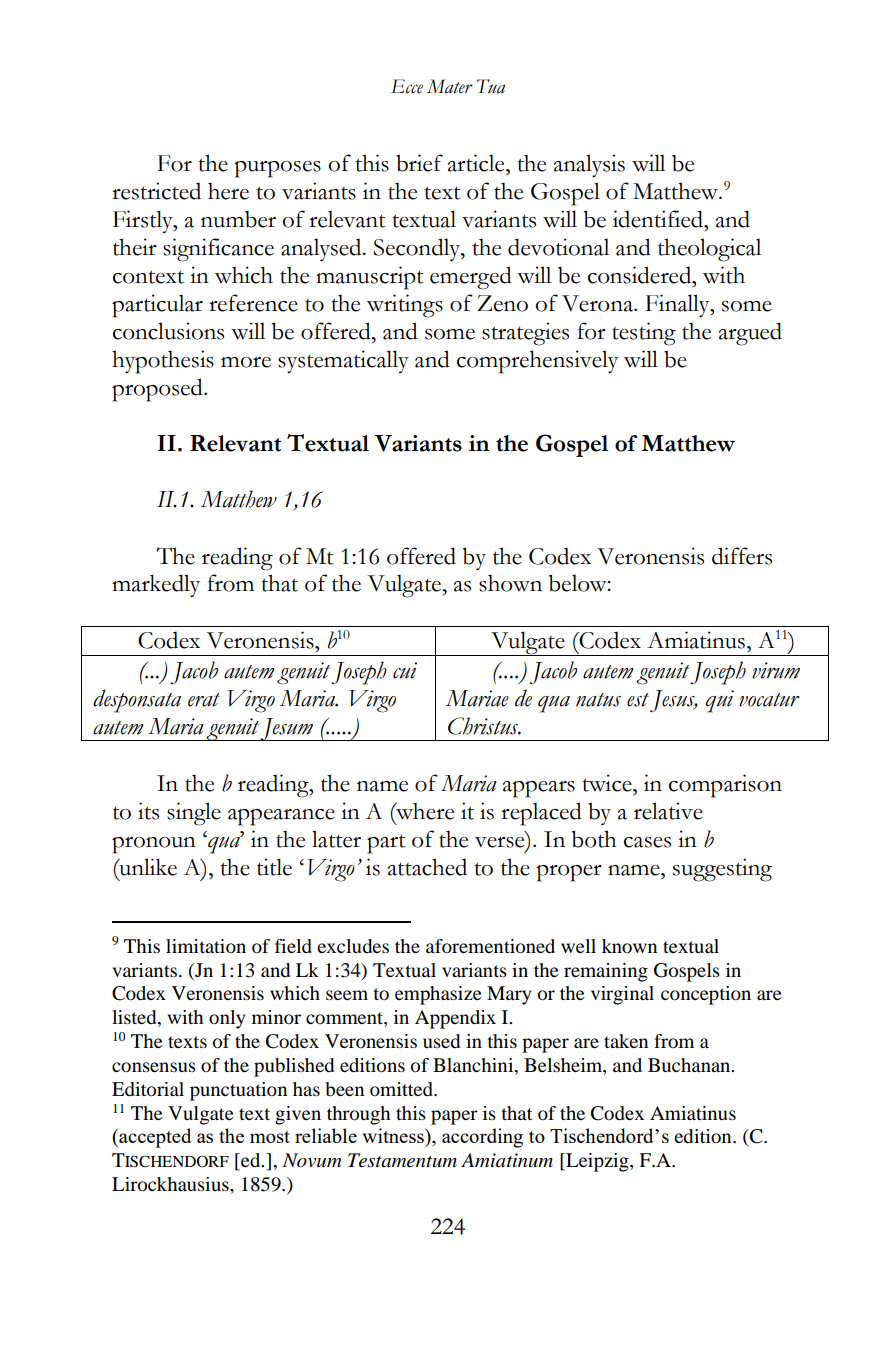 The width and height of the document is (896, 1345). I want to click on aforementioned, so click(490, 946).
